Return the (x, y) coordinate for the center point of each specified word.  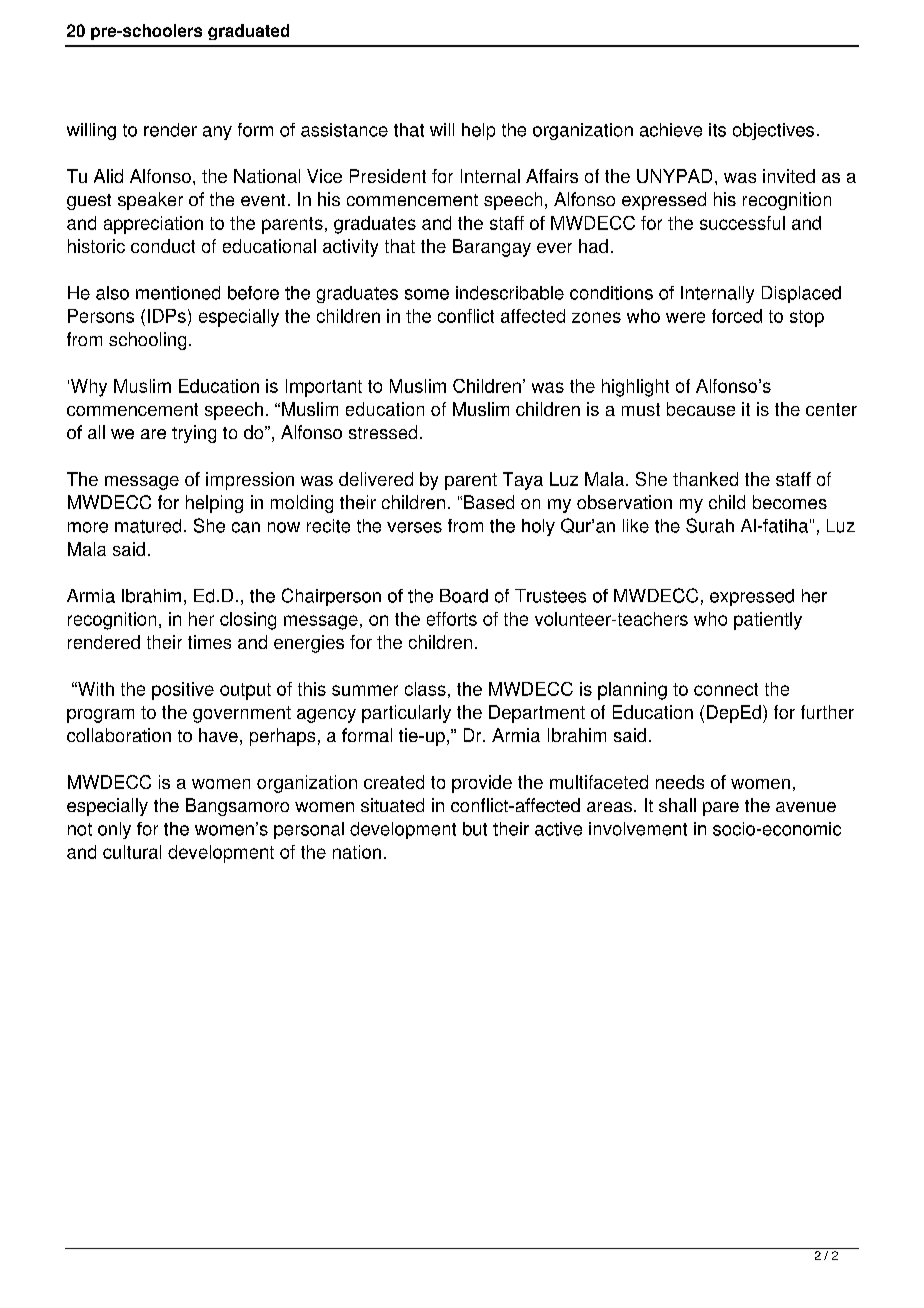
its (717, 130)
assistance (344, 130)
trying (194, 434)
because (701, 409)
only (114, 830)
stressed (383, 432)
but (475, 829)
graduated (248, 32)
